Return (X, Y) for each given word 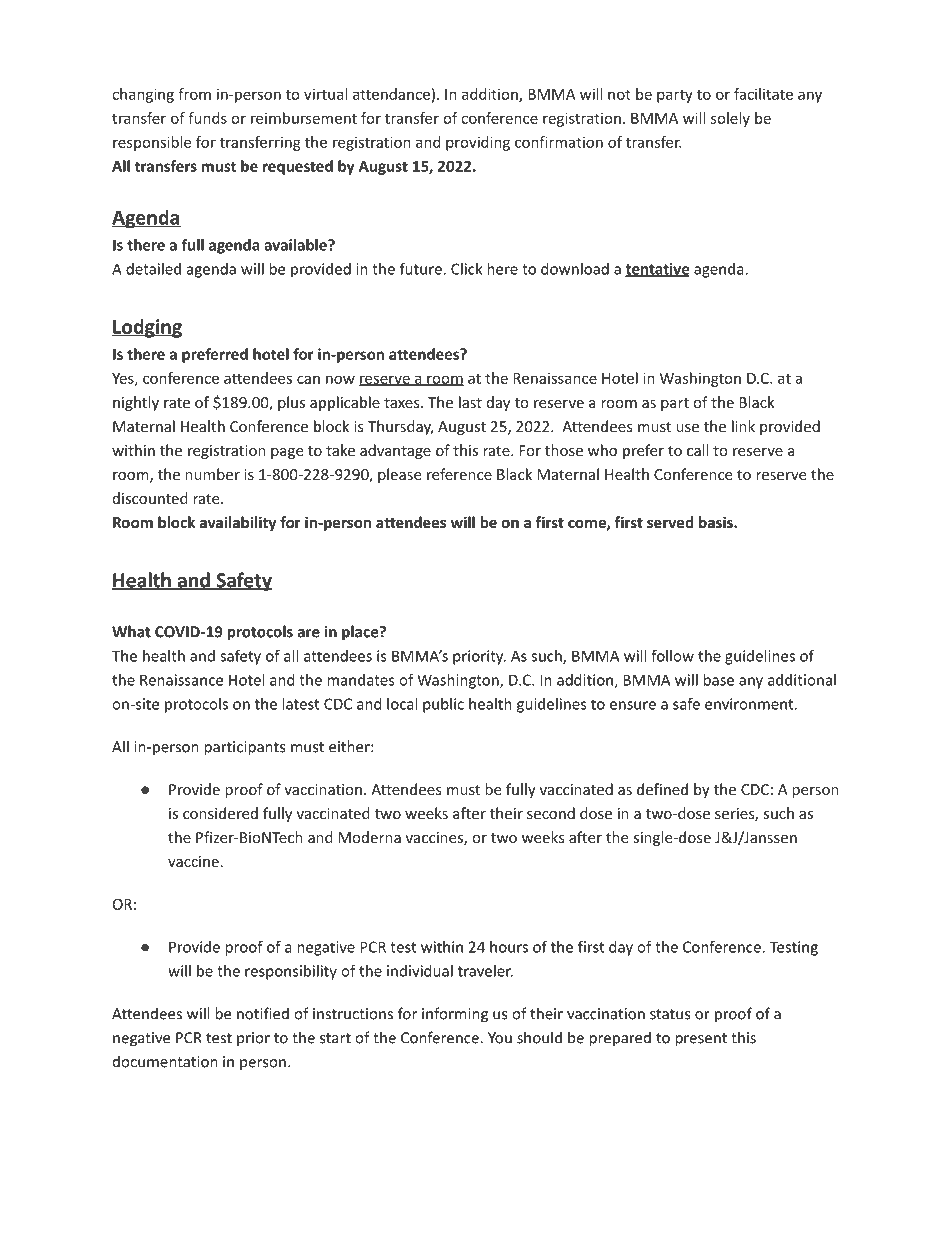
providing (478, 143)
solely (730, 119)
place (361, 633)
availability (238, 523)
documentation (165, 1061)
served (670, 522)
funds (207, 118)
